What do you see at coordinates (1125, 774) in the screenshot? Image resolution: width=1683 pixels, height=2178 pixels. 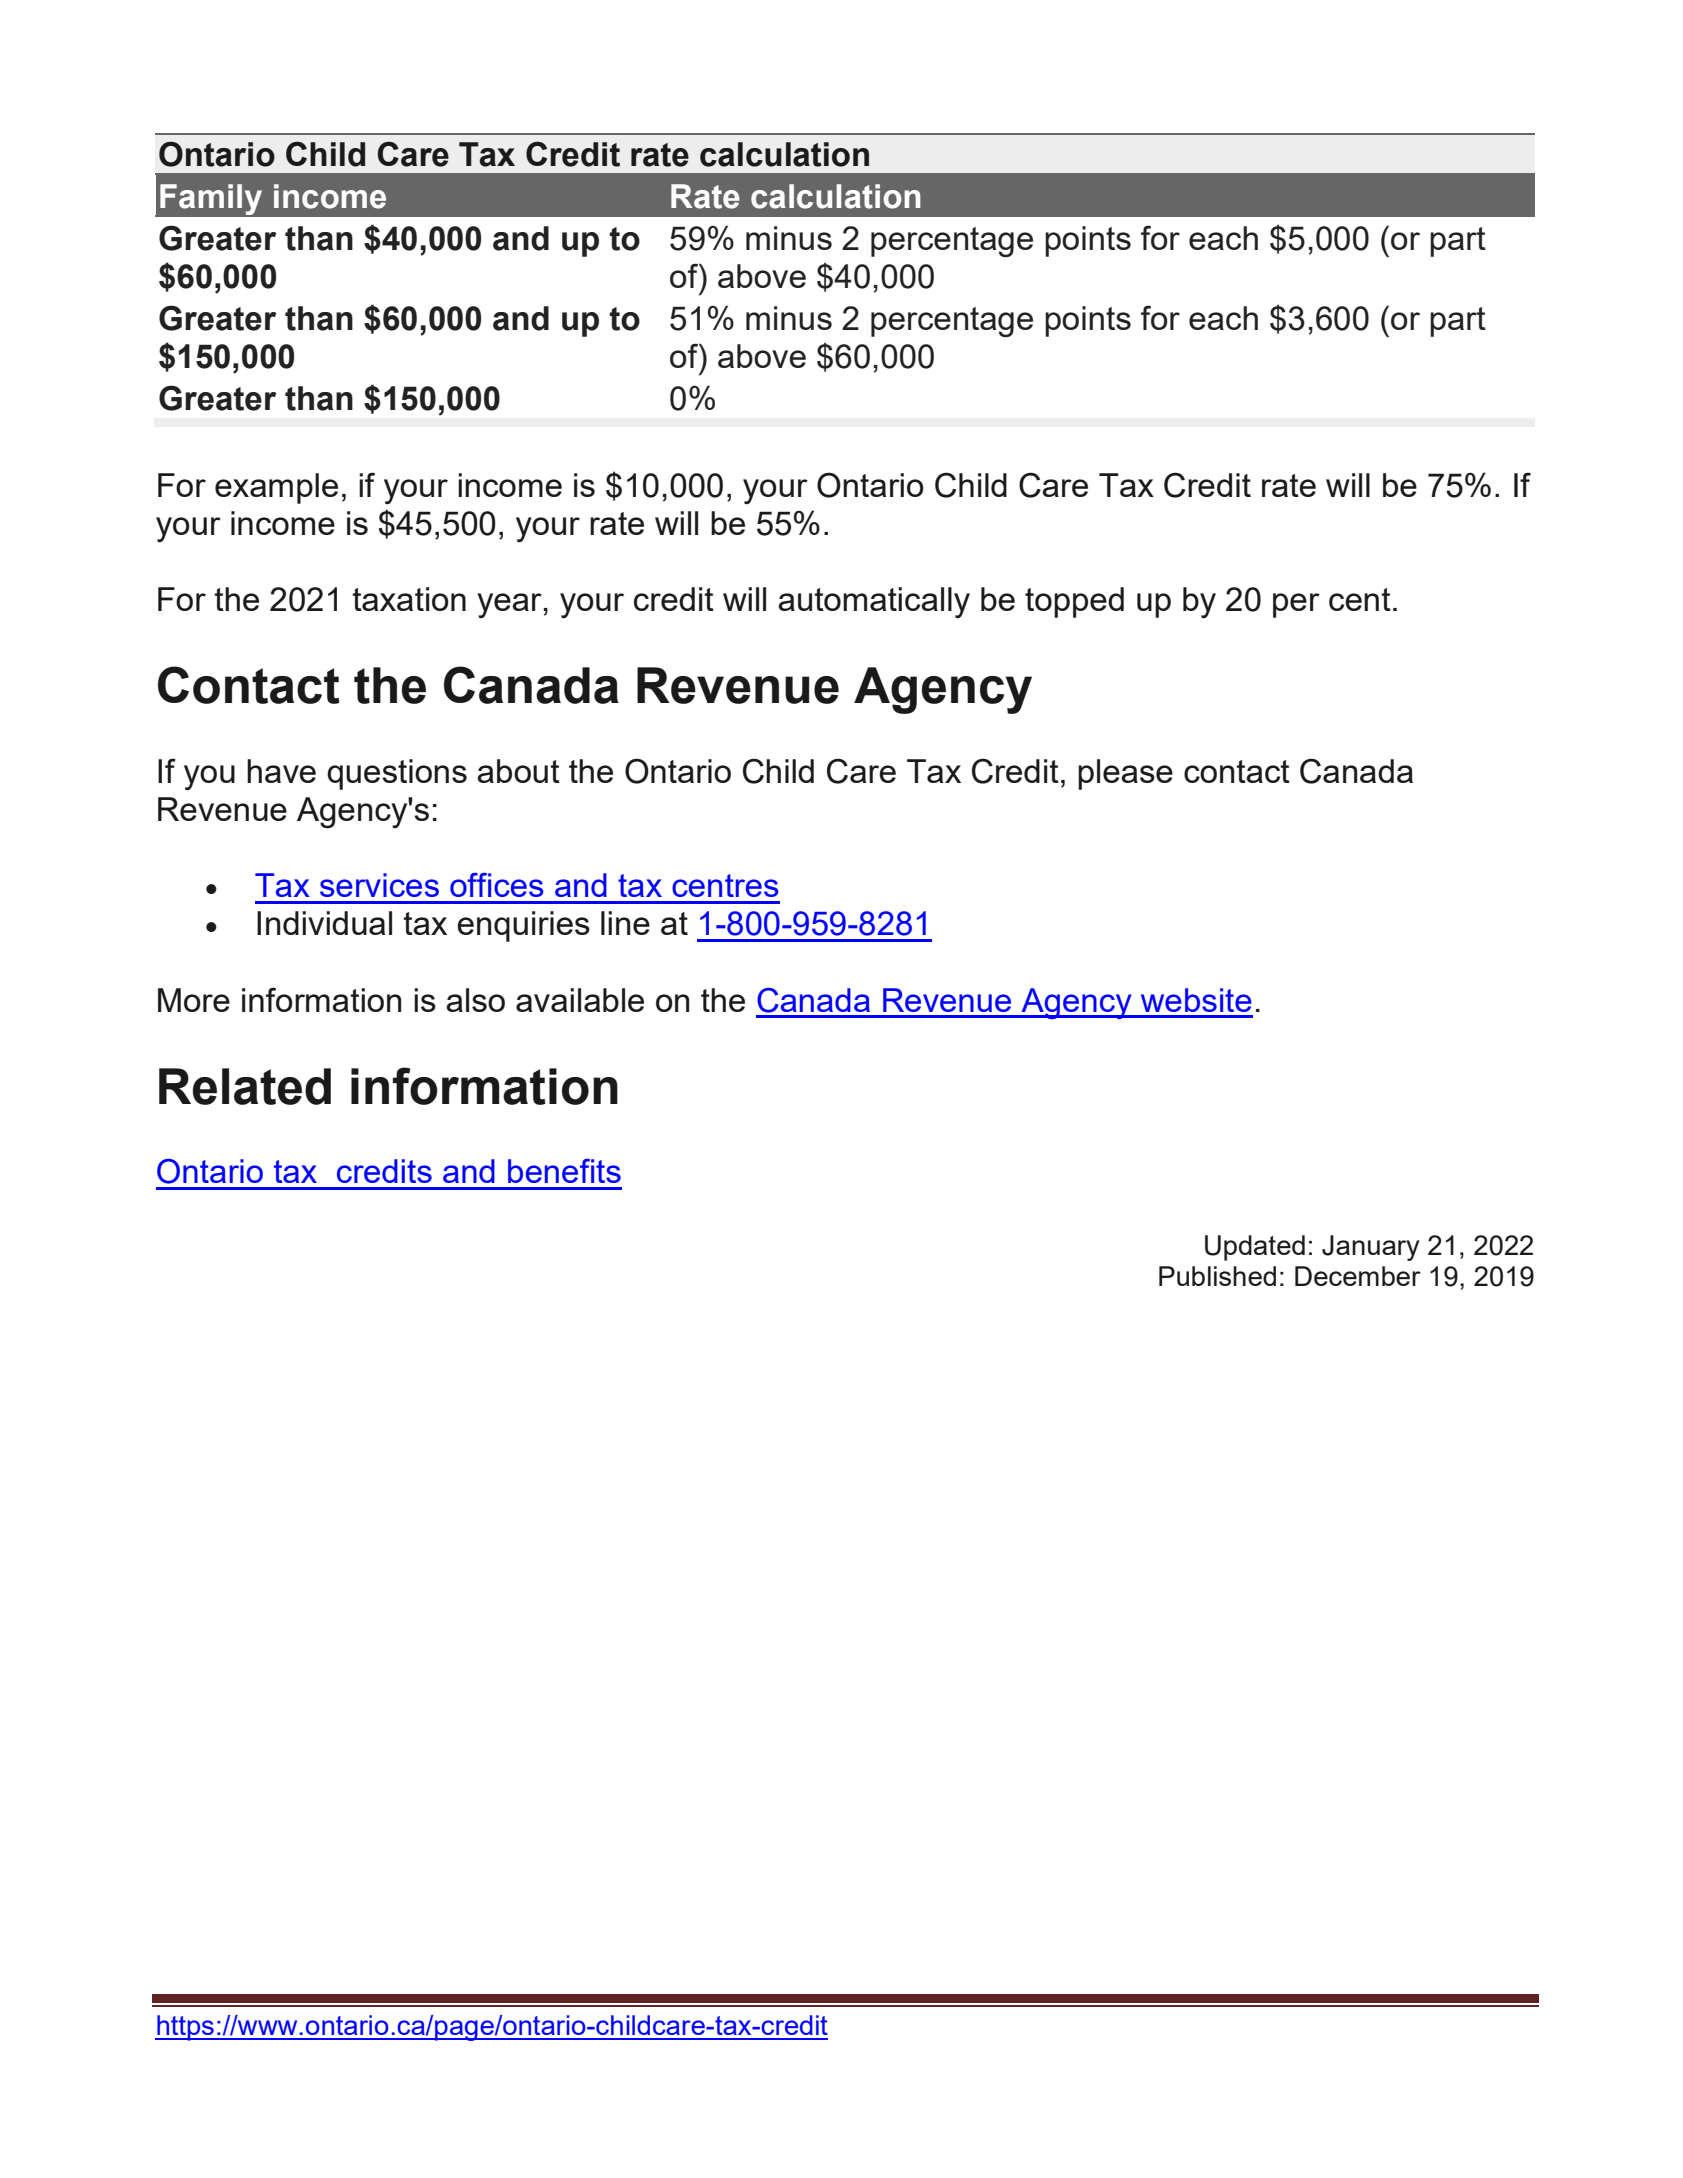 I see `please` at bounding box center [1125, 774].
